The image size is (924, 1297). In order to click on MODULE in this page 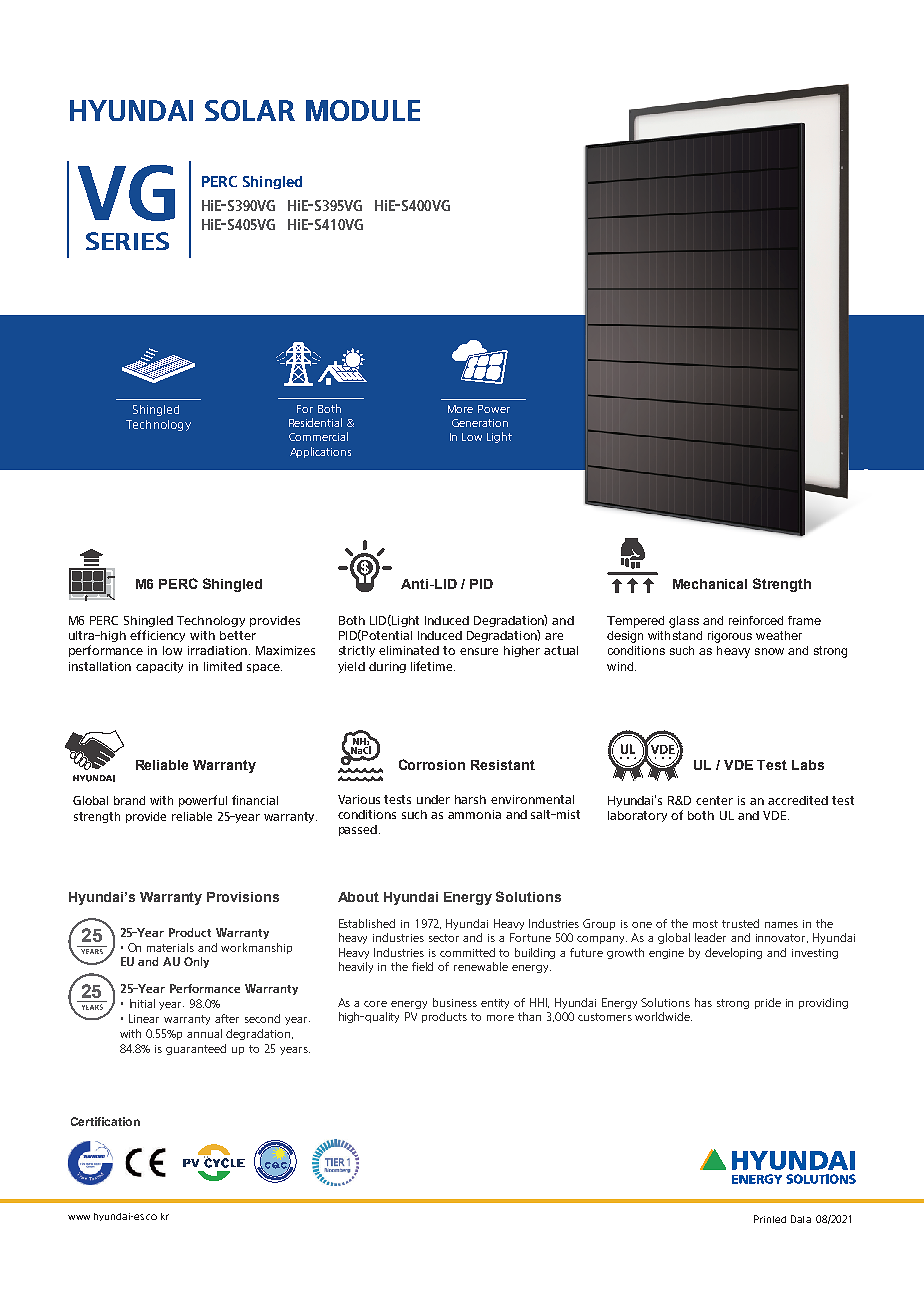, I will do `click(363, 110)`.
